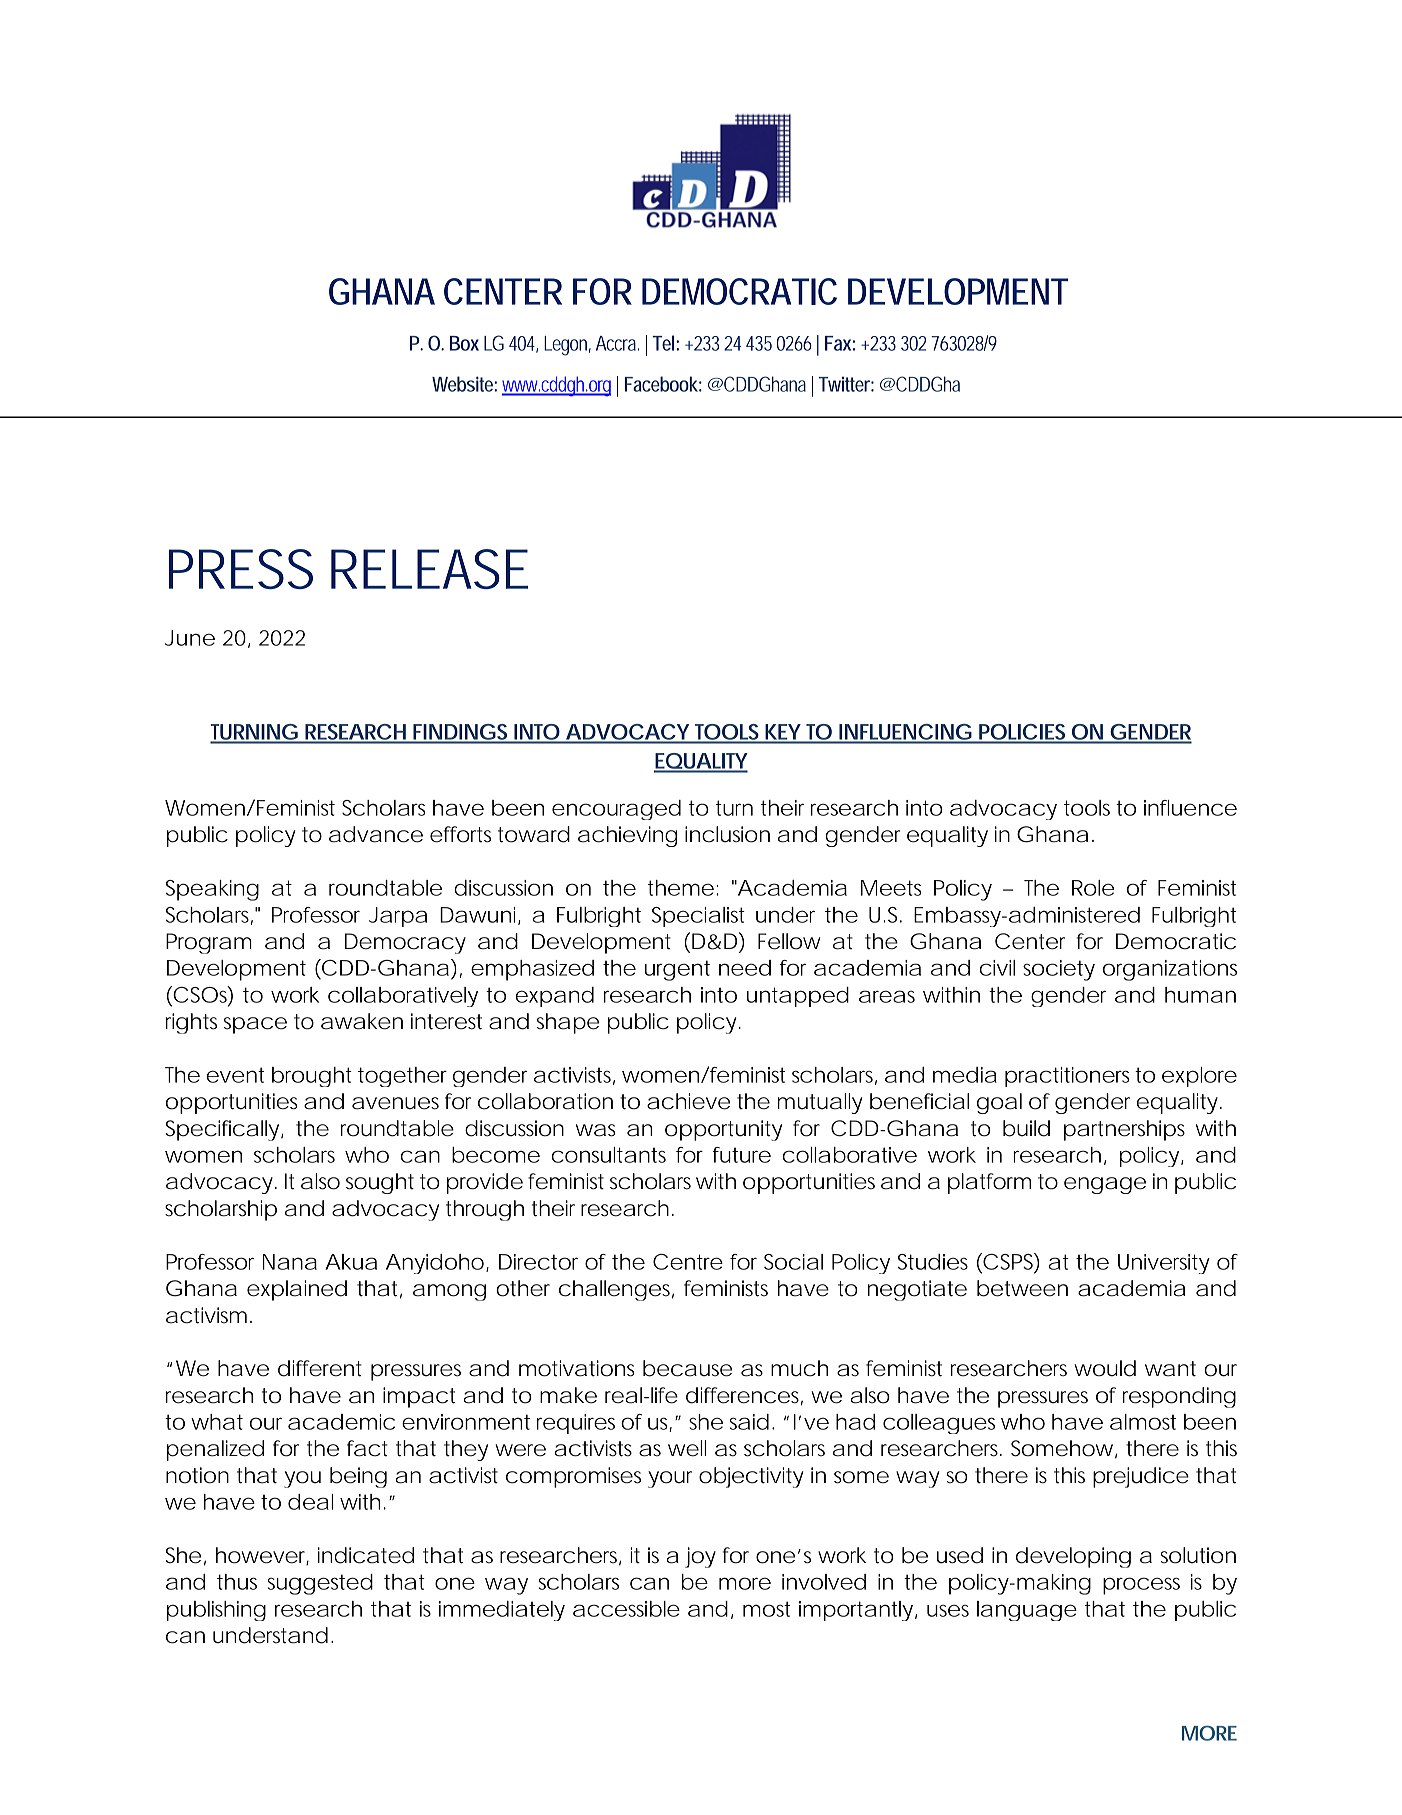  I want to click on awaken, so click(362, 1021).
